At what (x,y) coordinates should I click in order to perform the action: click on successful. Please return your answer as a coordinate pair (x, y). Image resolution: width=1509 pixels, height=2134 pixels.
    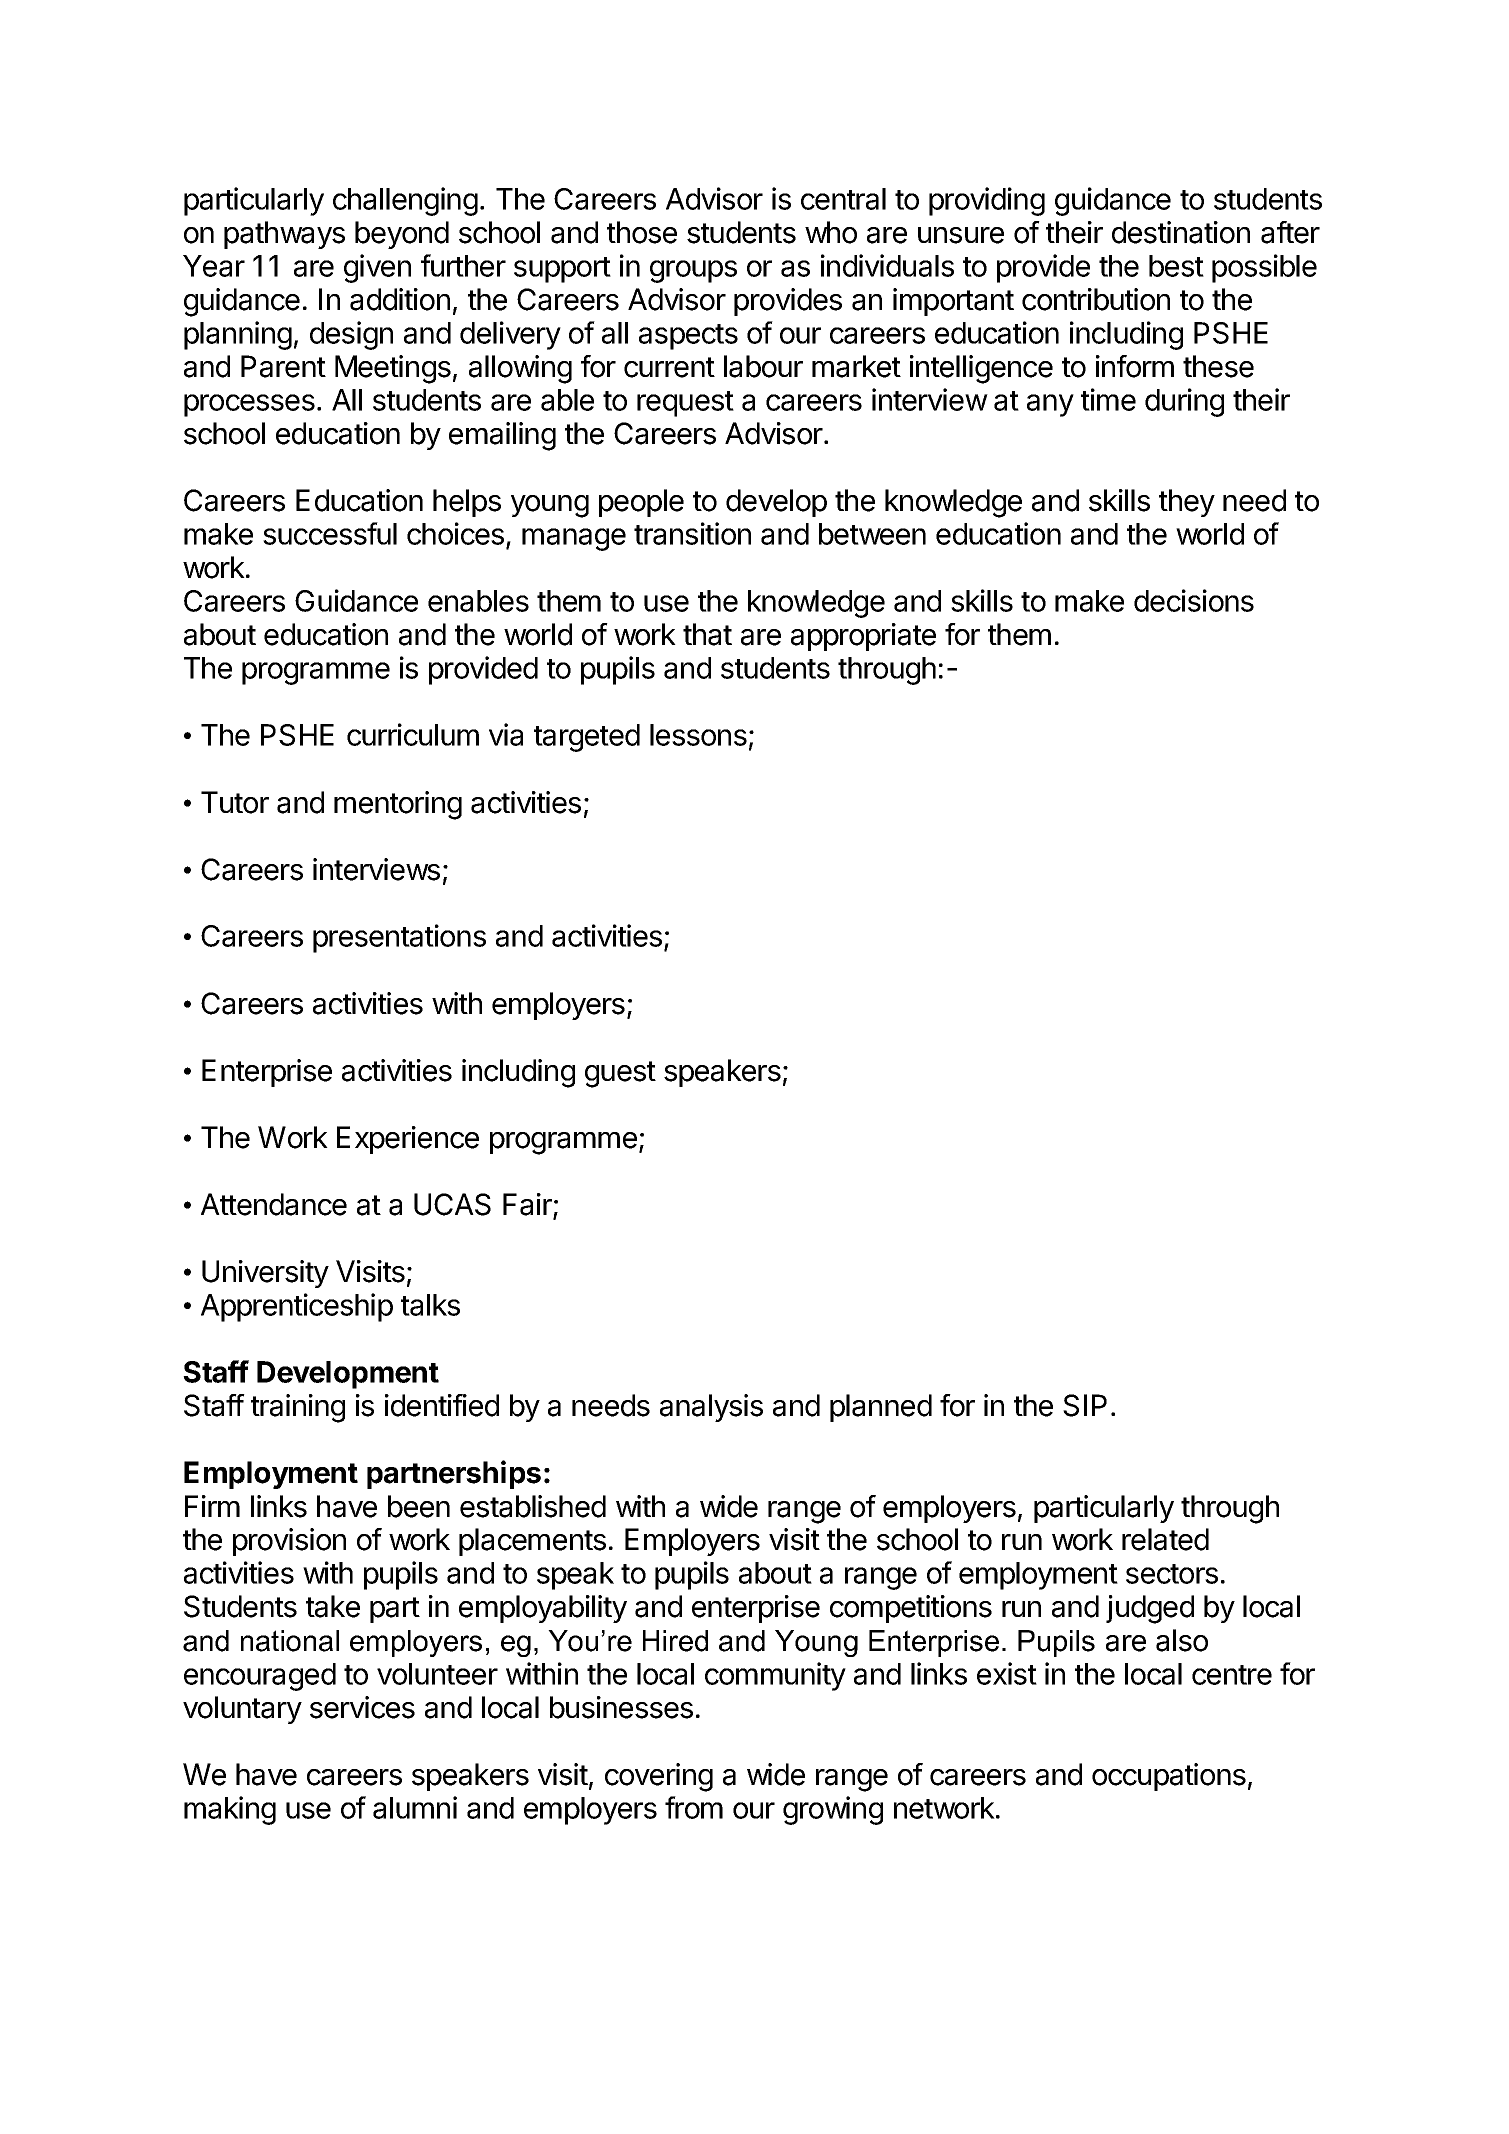
    Looking at the image, I should click on (330, 533).
